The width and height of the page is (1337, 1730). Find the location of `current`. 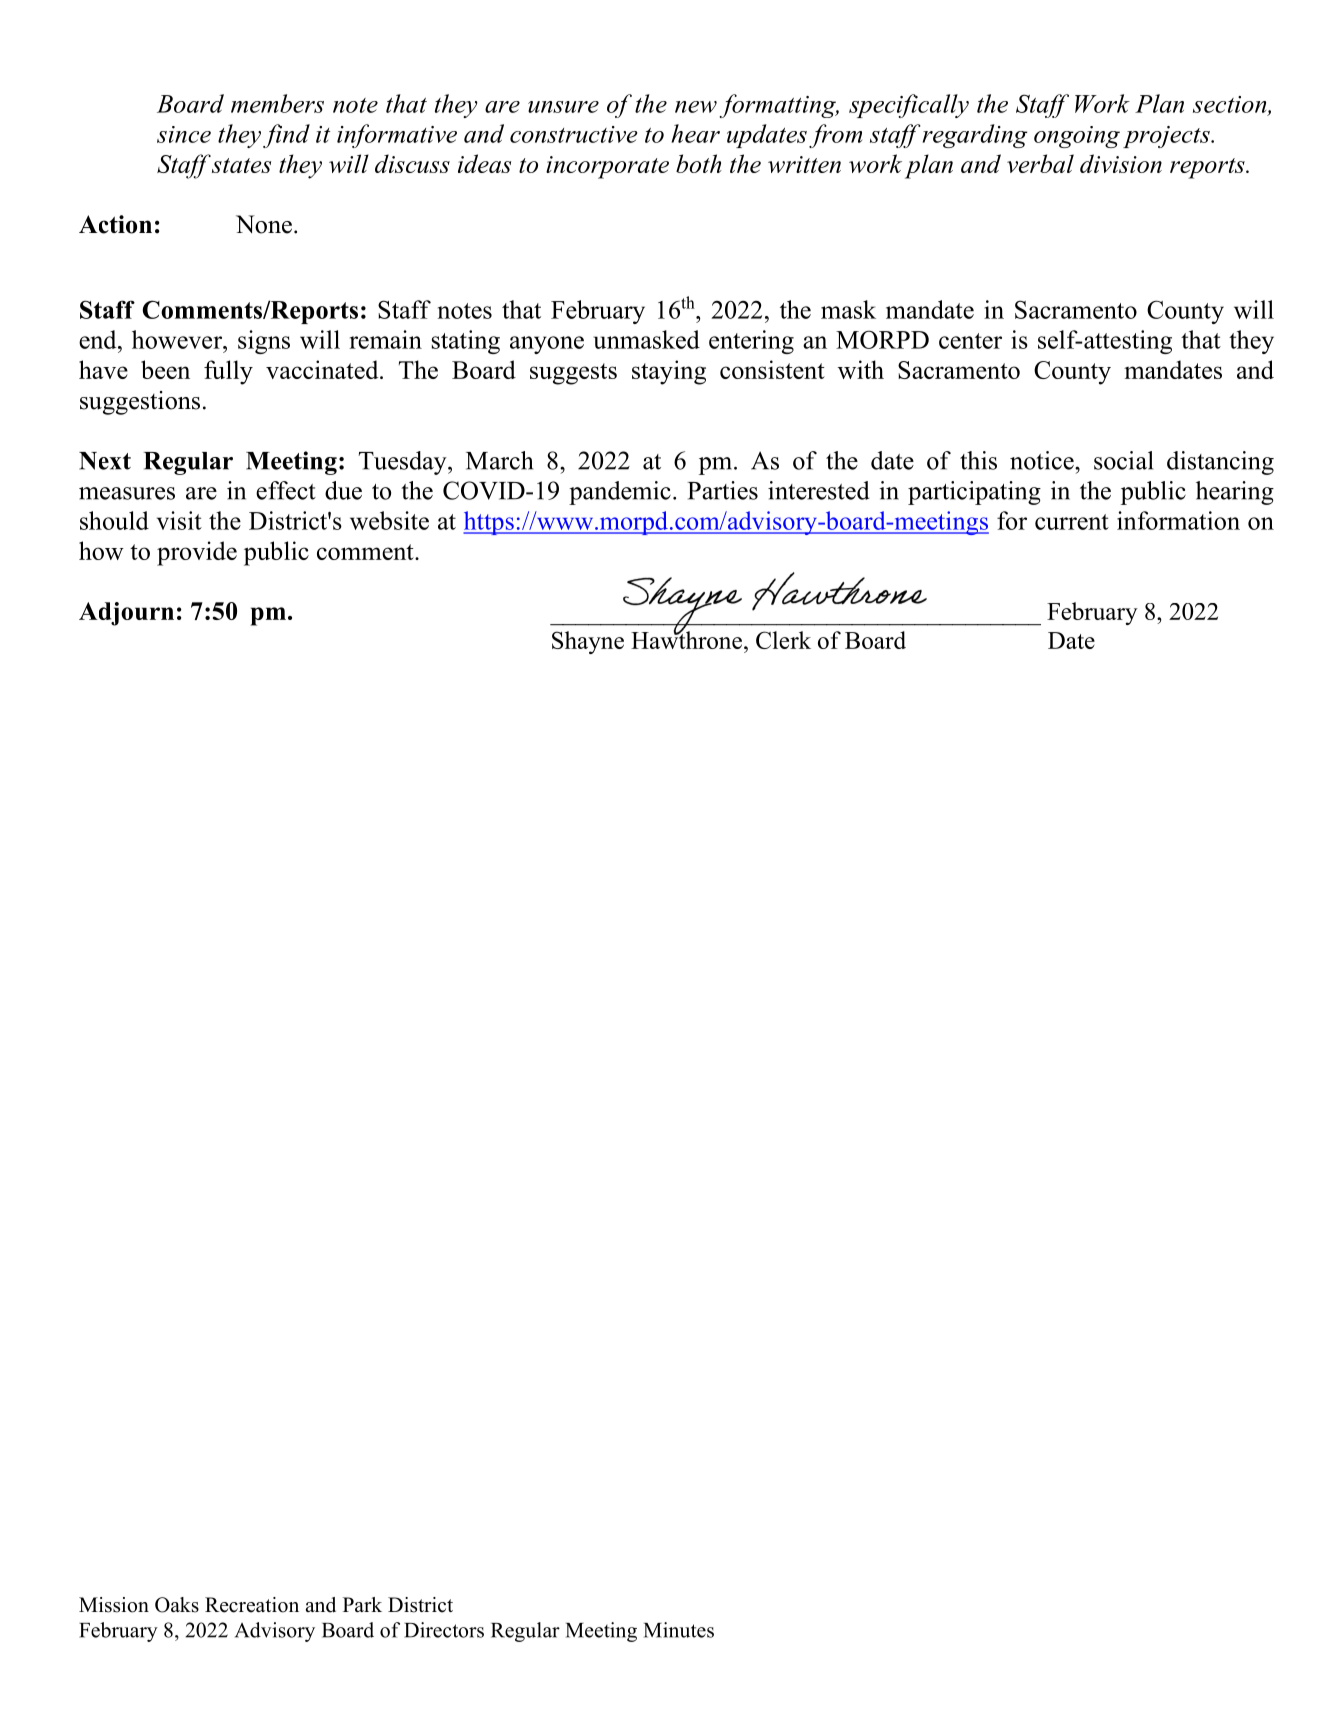

current is located at coordinates (1072, 522).
